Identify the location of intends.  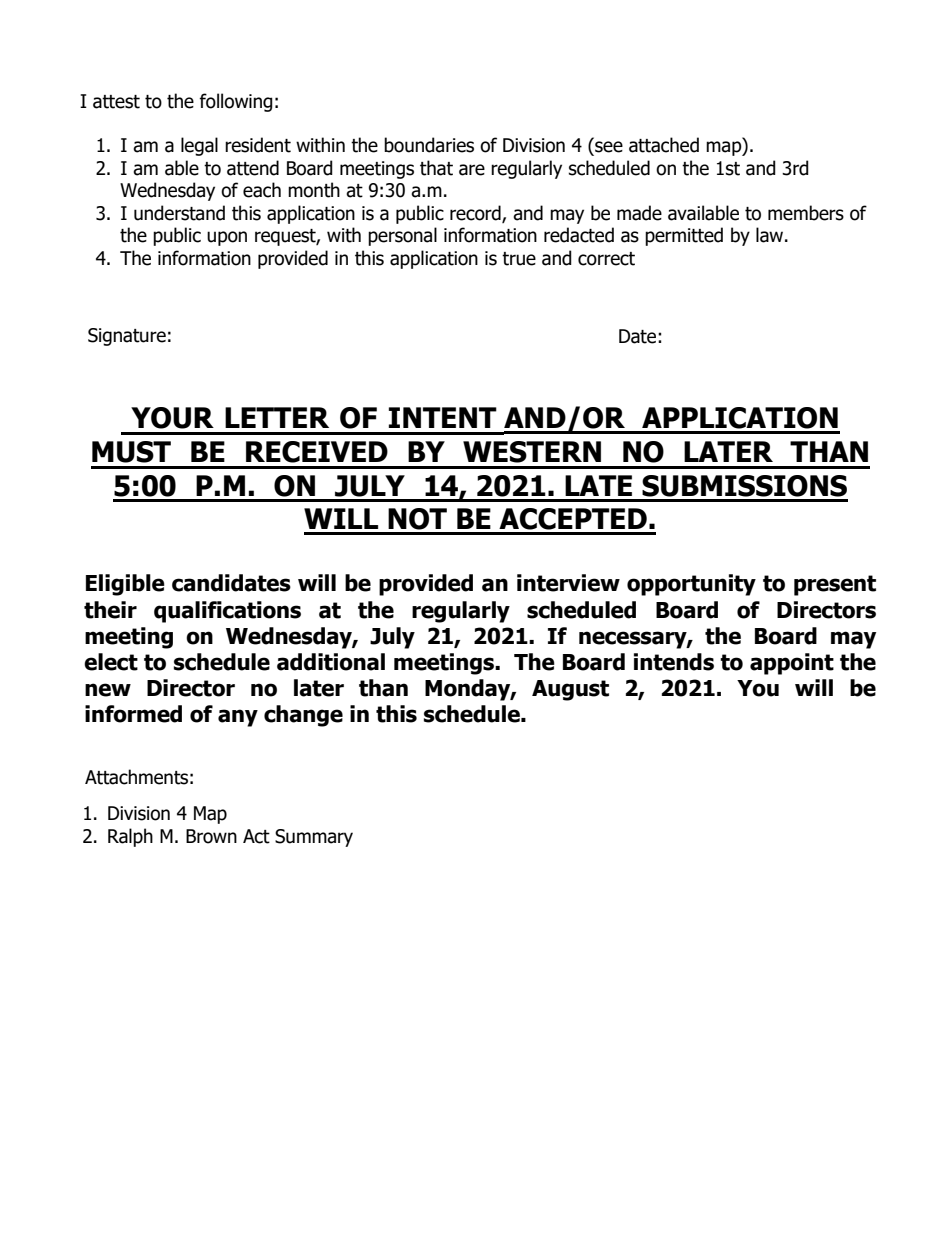
(674, 662).
